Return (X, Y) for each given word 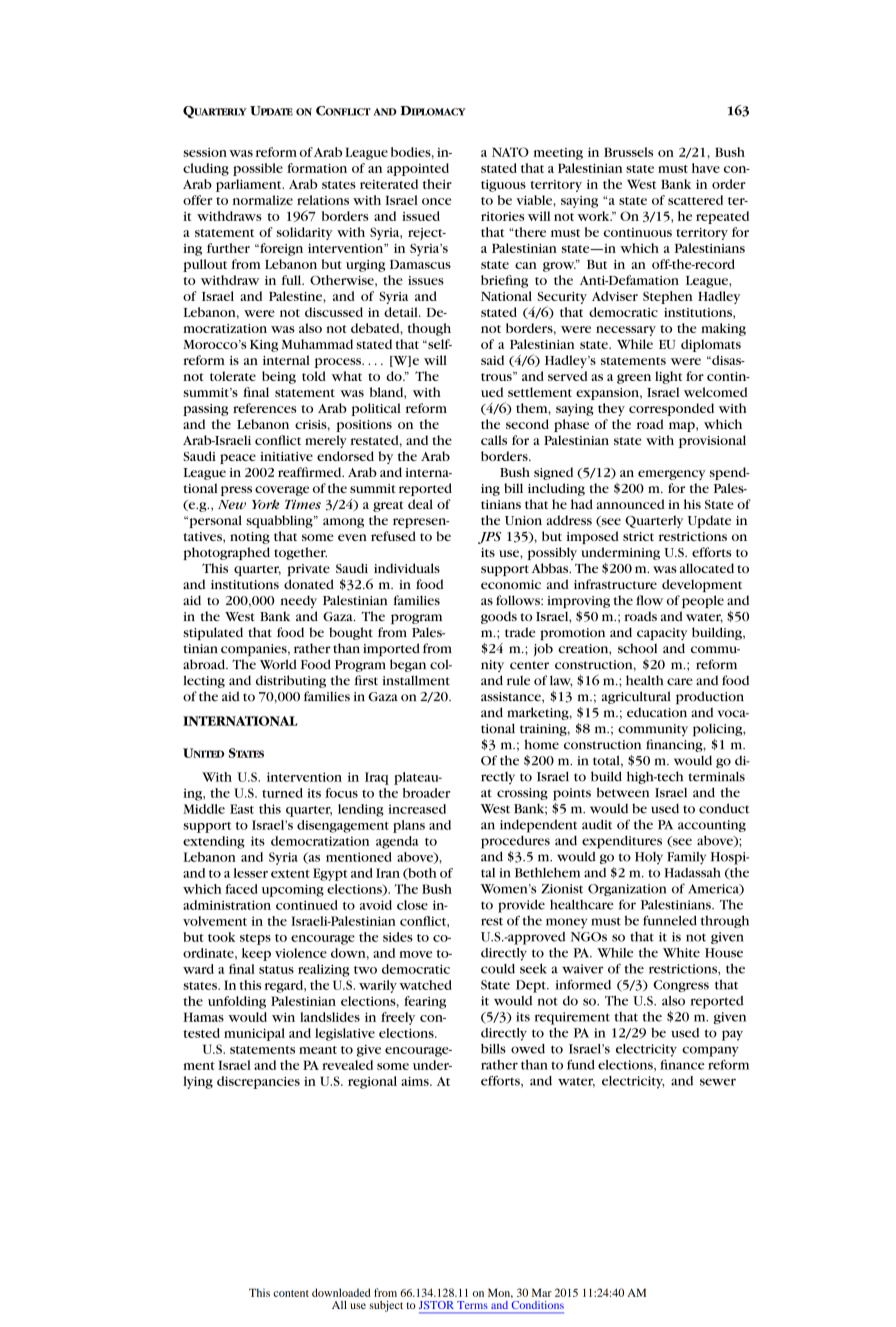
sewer (718, 1082)
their (437, 184)
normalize (263, 200)
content (291, 1293)
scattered (695, 200)
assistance (512, 697)
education (657, 712)
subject (386, 1306)
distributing (291, 681)
